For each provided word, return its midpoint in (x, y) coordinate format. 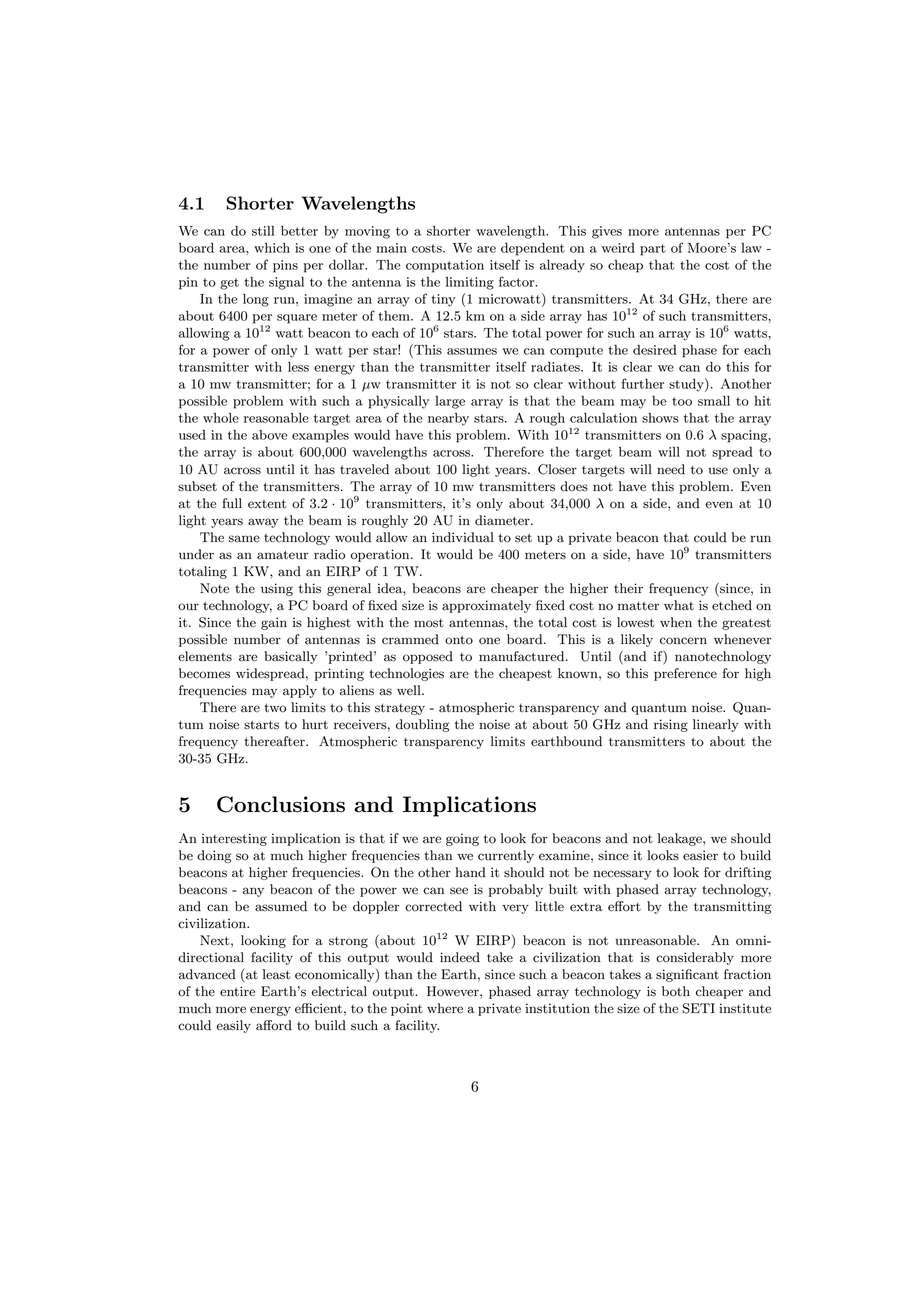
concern (683, 641)
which (272, 248)
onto (459, 640)
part (653, 250)
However (454, 991)
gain (274, 623)
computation (445, 266)
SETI (699, 1008)
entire (237, 991)
